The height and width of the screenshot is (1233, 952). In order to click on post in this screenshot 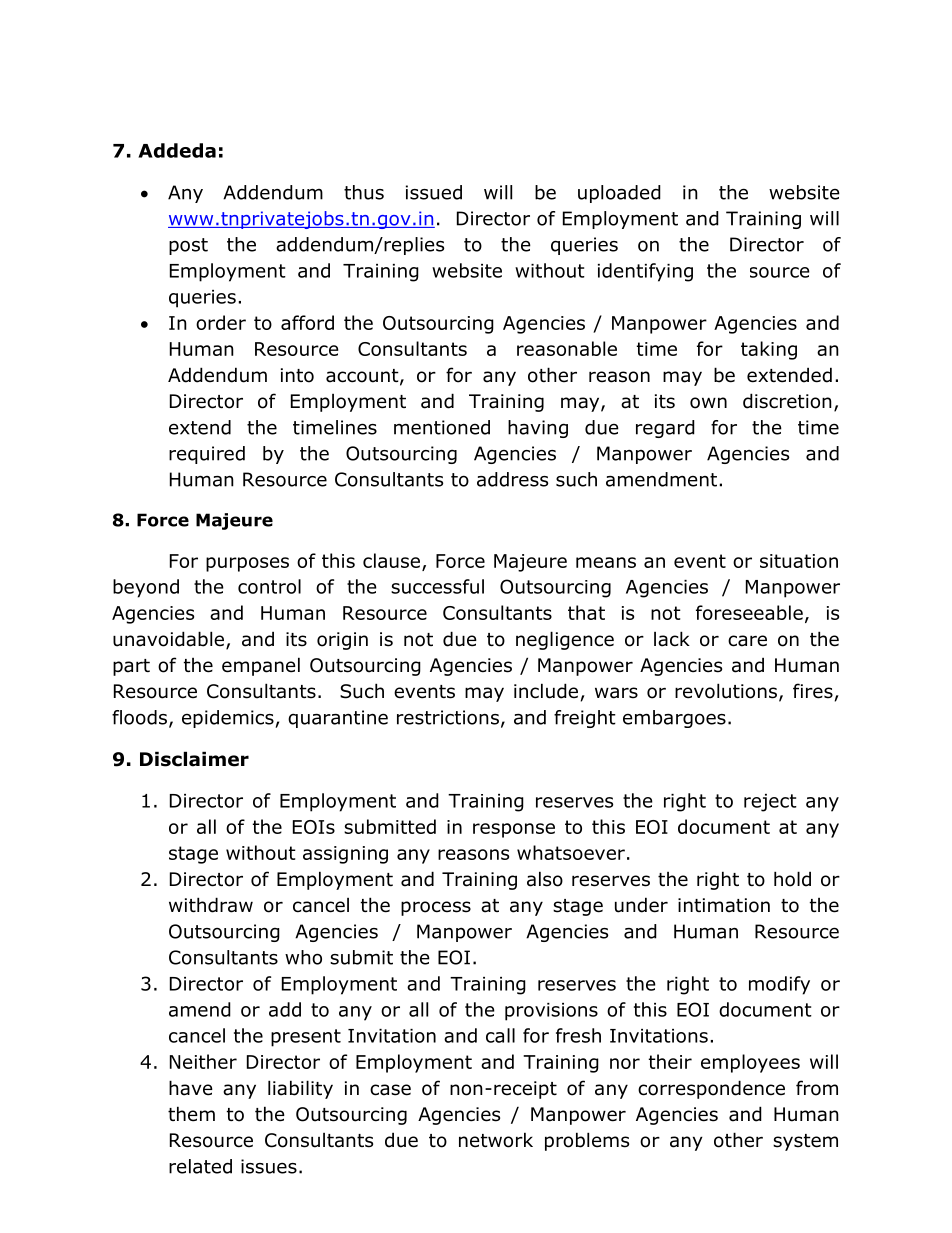, I will do `click(188, 246)`.
